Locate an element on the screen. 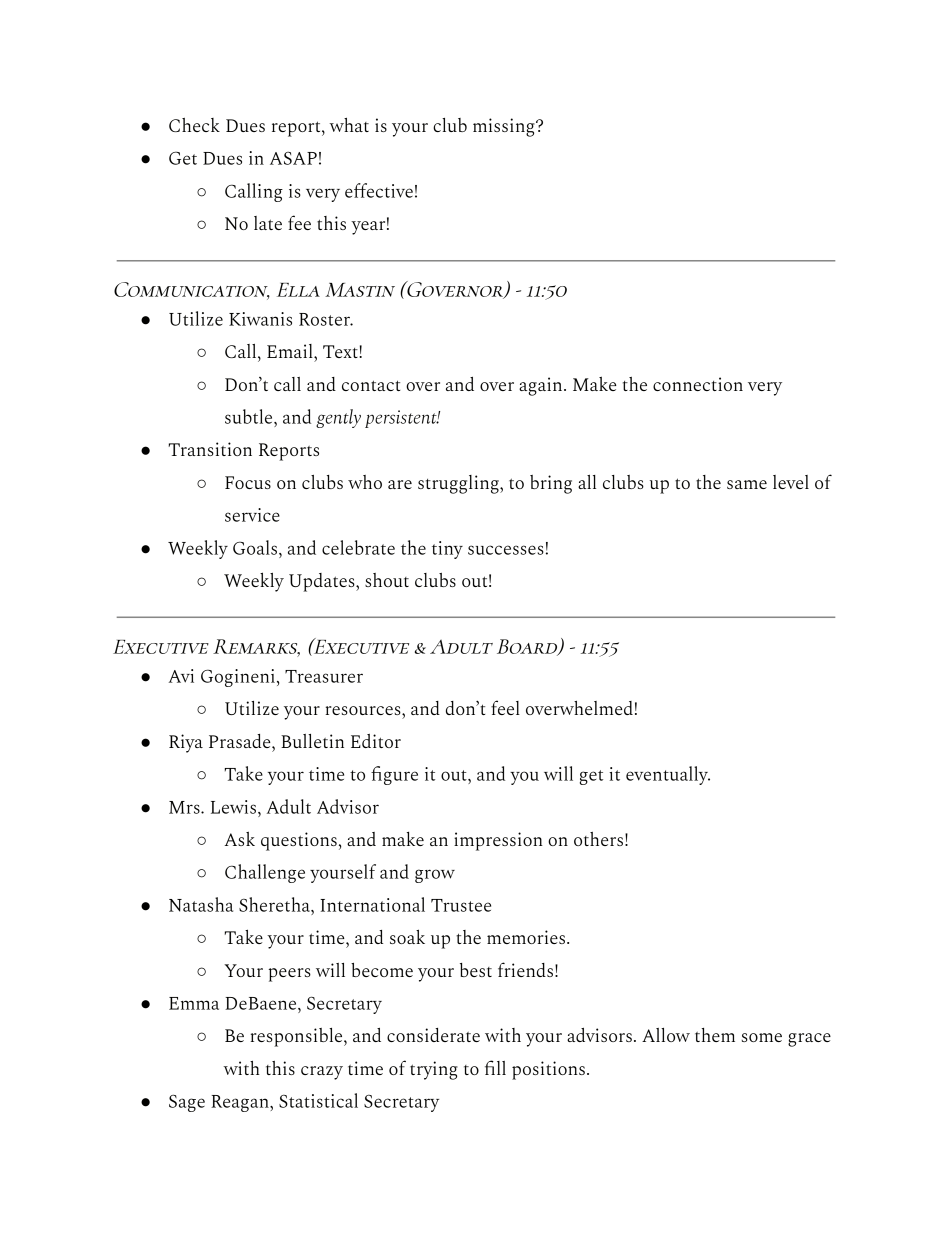 This screenshot has width=952, height=1233. Updates is located at coordinates (323, 582).
